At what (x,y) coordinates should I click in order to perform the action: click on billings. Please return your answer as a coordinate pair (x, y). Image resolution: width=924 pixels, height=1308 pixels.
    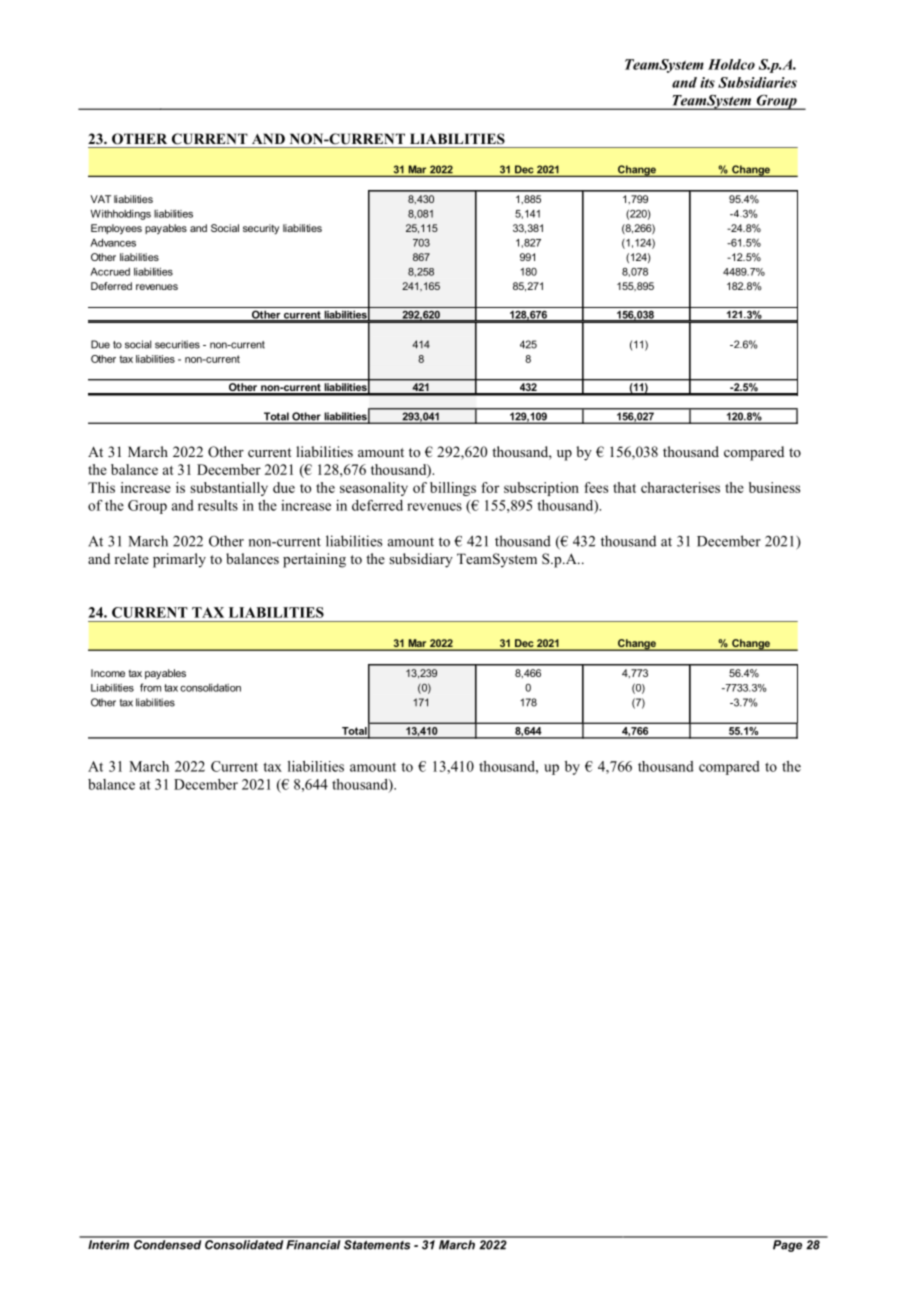
    Looking at the image, I should click on (453, 489).
